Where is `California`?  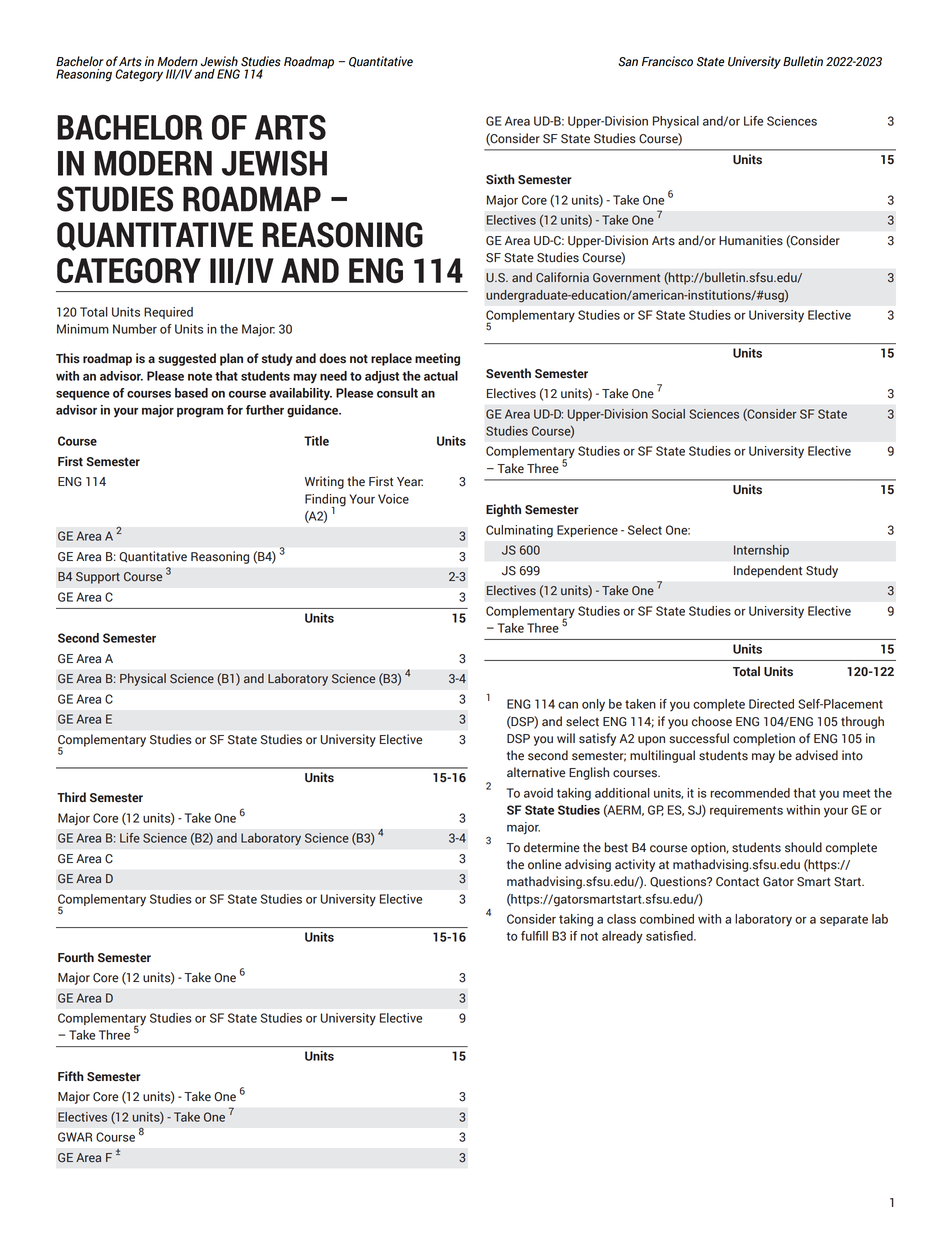 California is located at coordinates (562, 277).
